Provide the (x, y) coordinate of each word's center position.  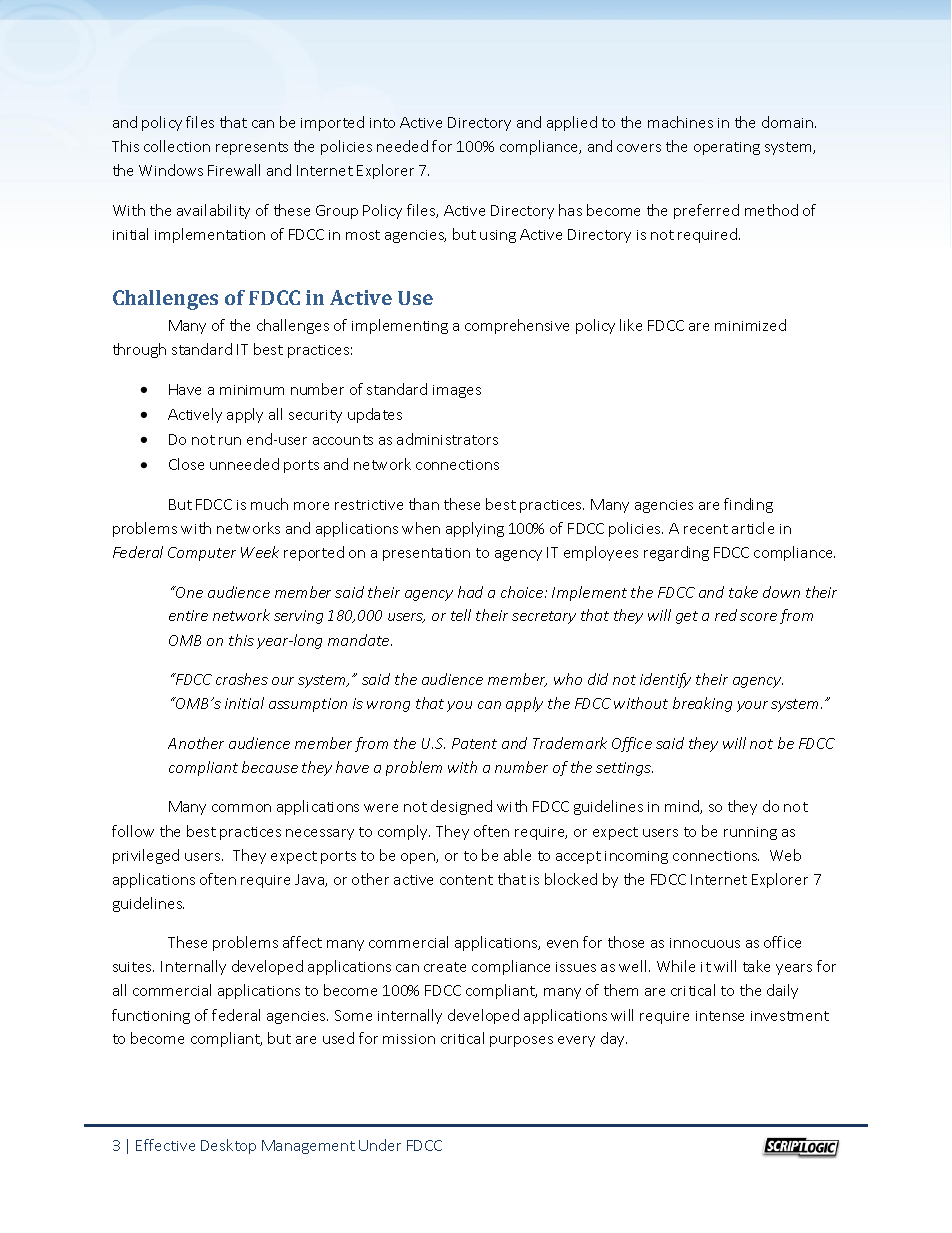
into (382, 123)
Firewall (234, 170)
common (241, 808)
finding (748, 505)
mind (683, 807)
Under (380, 1145)
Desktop (228, 1146)
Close (186, 464)
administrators (447, 439)
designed (461, 807)
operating (727, 148)
